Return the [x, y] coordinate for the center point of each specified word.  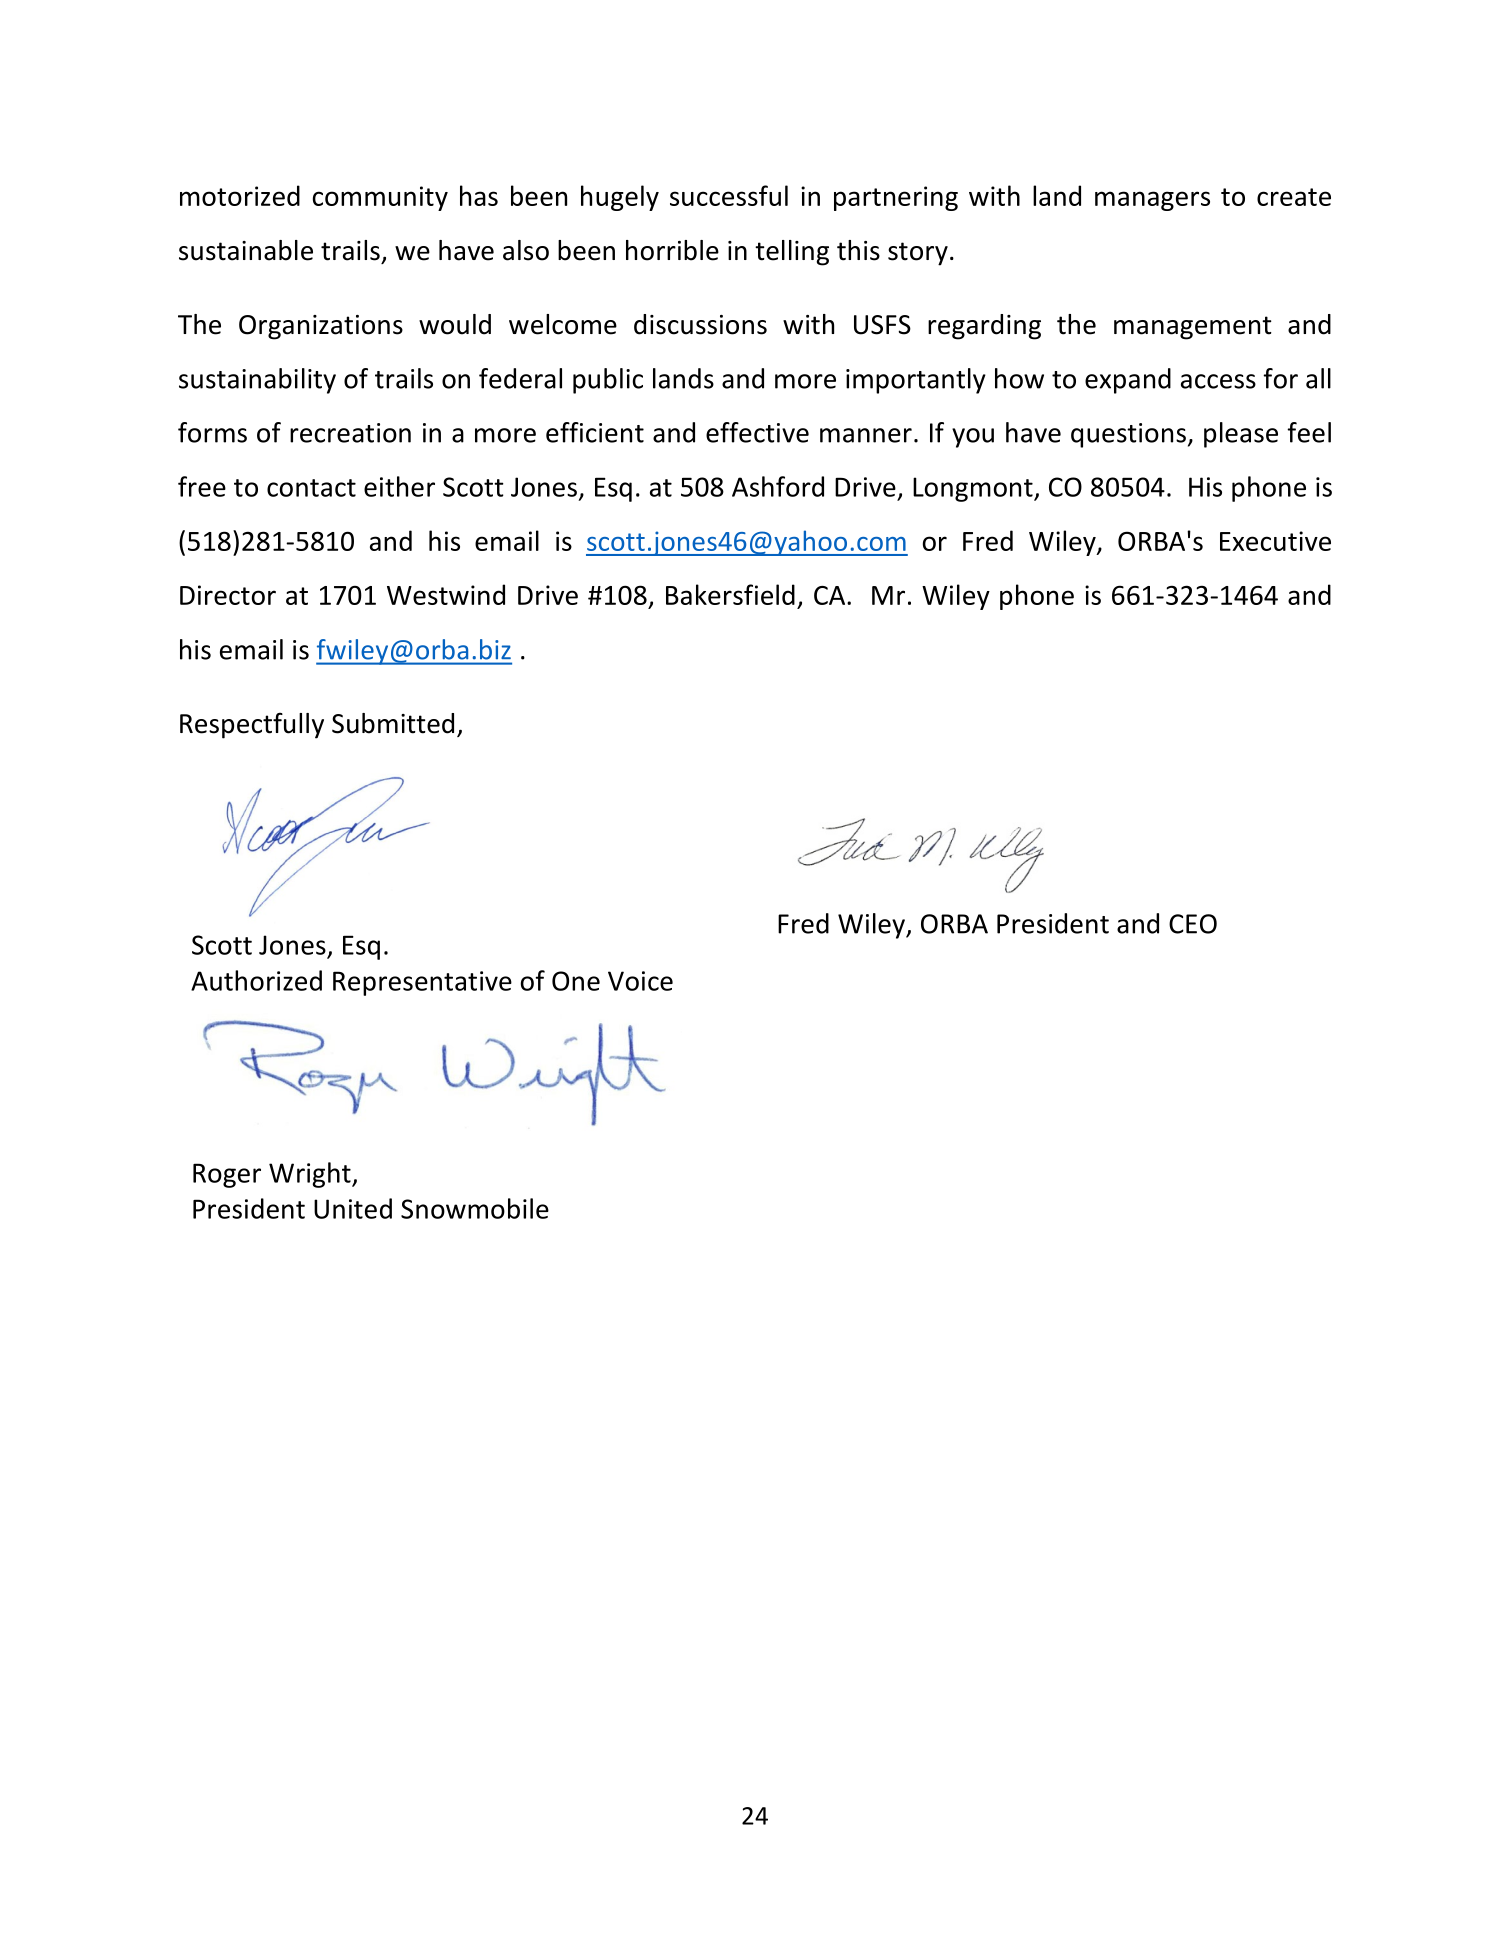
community [380, 198]
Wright [311, 1175]
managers [1152, 201]
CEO [1193, 924]
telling [792, 253]
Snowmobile [475, 1208]
